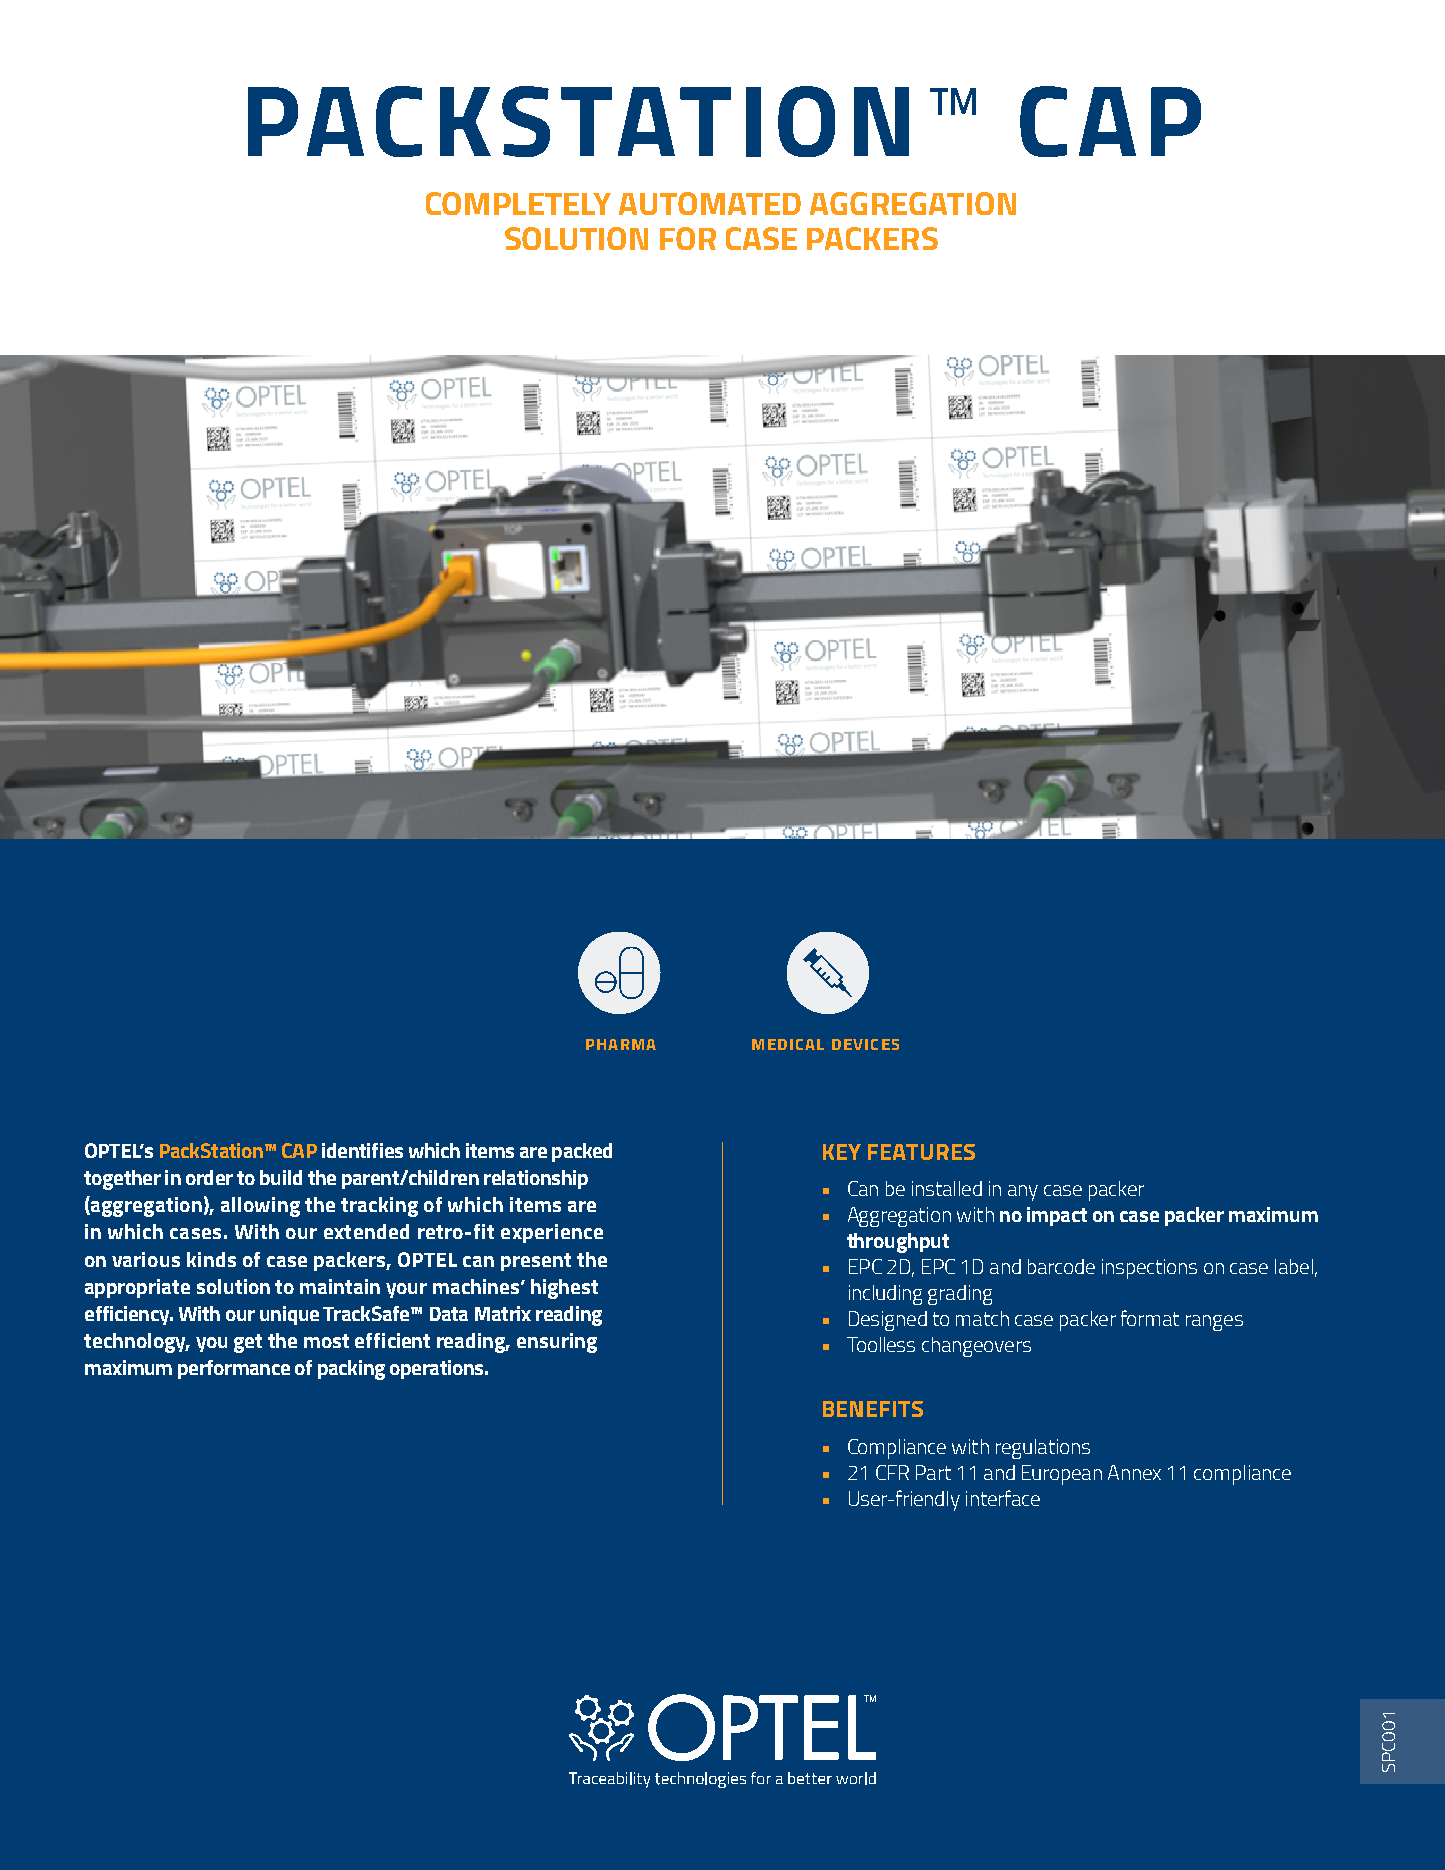 This page has width=1445, height=1870. Describe the element at coordinates (865, 1044) in the page. I see `devices` at that location.
